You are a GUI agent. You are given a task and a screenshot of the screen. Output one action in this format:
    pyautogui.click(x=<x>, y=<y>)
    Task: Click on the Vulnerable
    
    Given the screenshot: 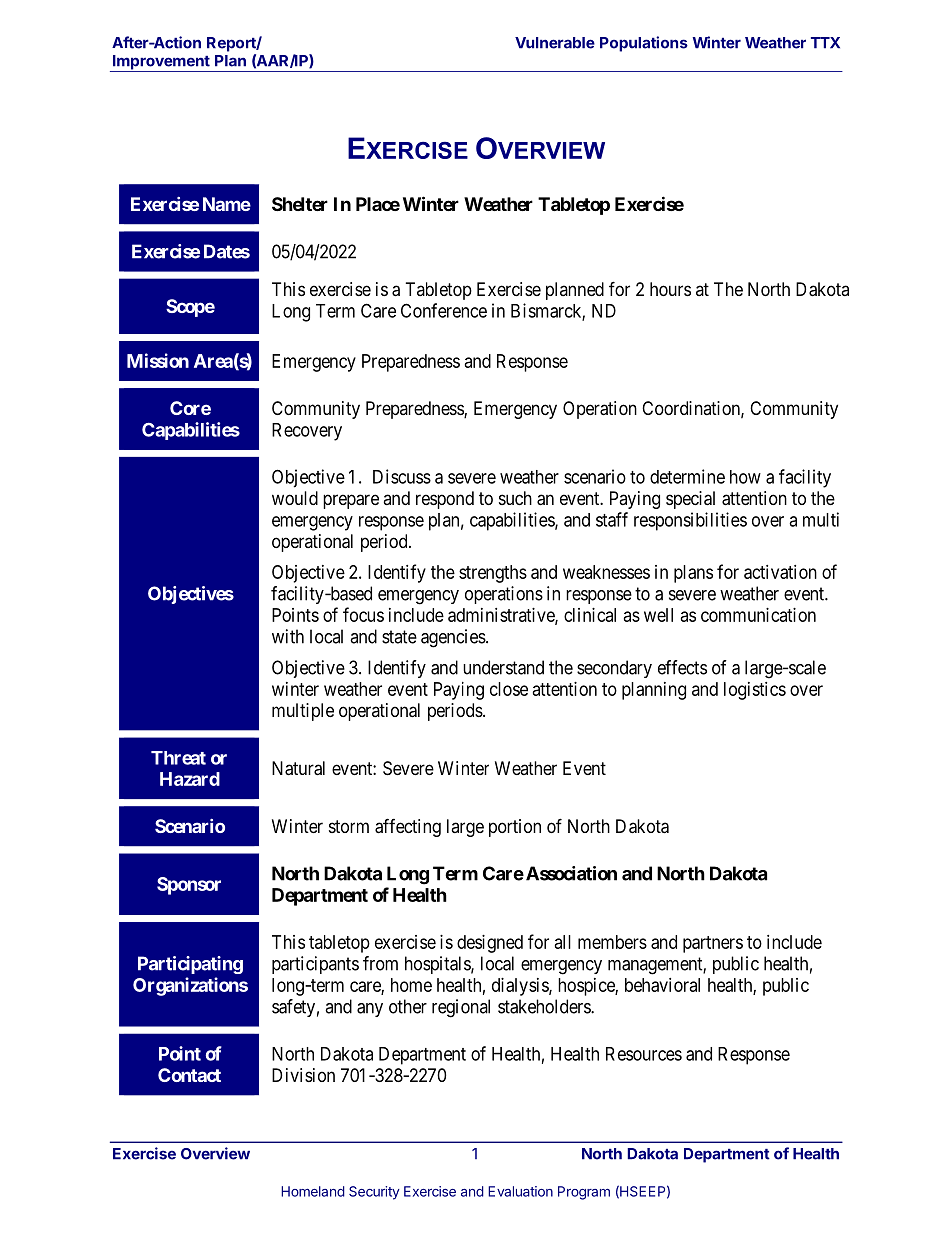 What is the action you would take?
    pyautogui.click(x=555, y=43)
